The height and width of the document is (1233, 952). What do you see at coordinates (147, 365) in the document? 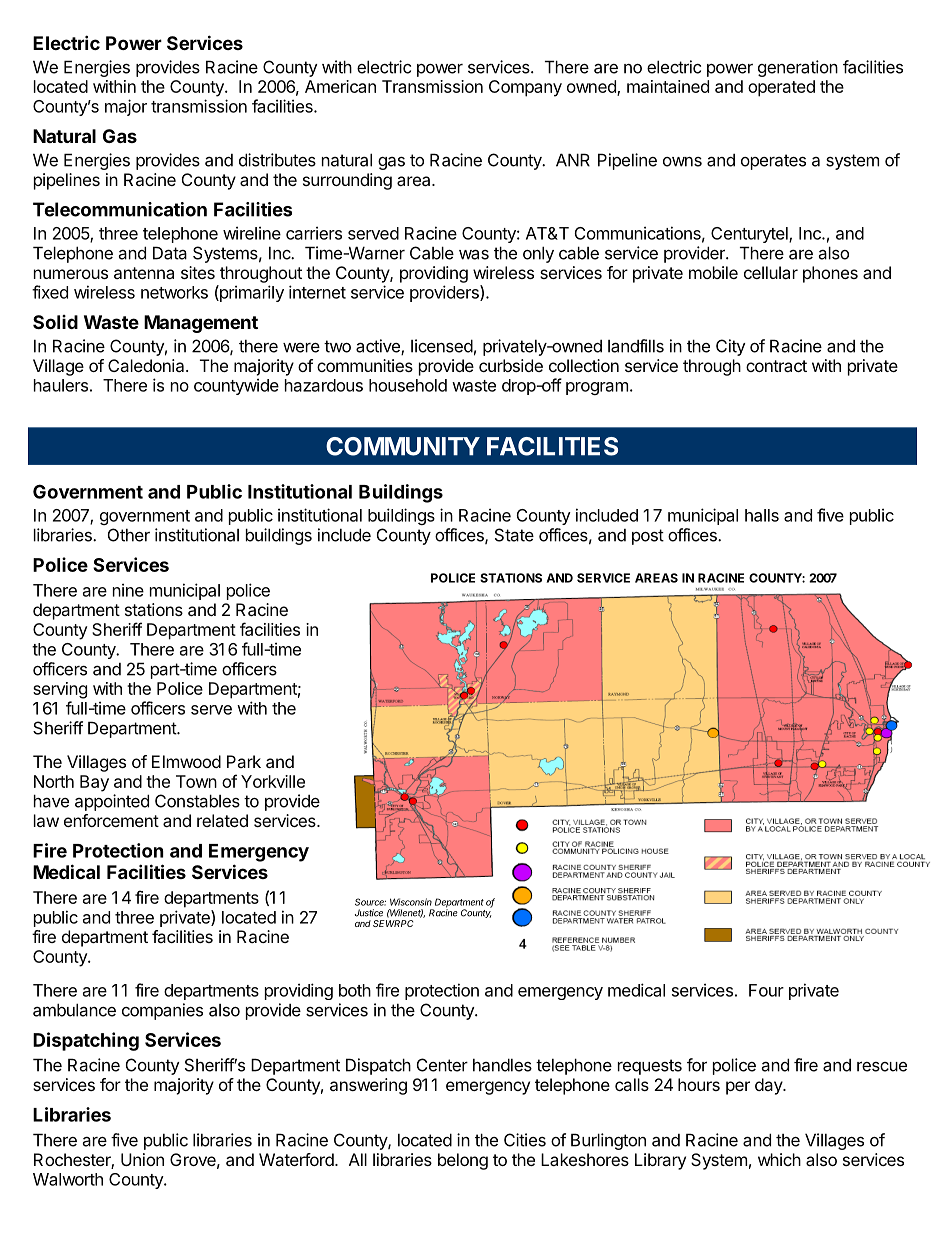
I see `Caledonia` at bounding box center [147, 365].
